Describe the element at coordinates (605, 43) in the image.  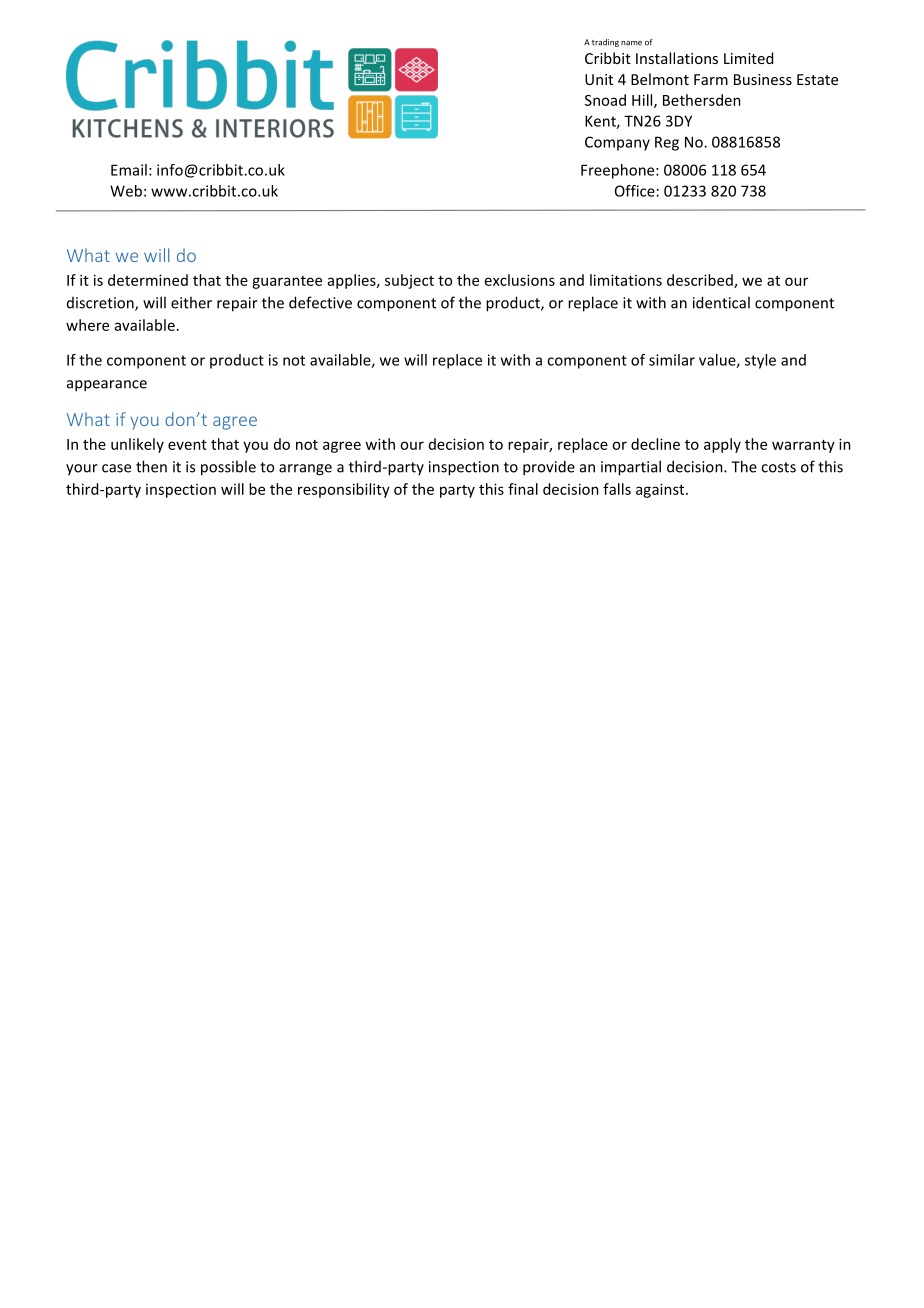
I see `trading` at that location.
